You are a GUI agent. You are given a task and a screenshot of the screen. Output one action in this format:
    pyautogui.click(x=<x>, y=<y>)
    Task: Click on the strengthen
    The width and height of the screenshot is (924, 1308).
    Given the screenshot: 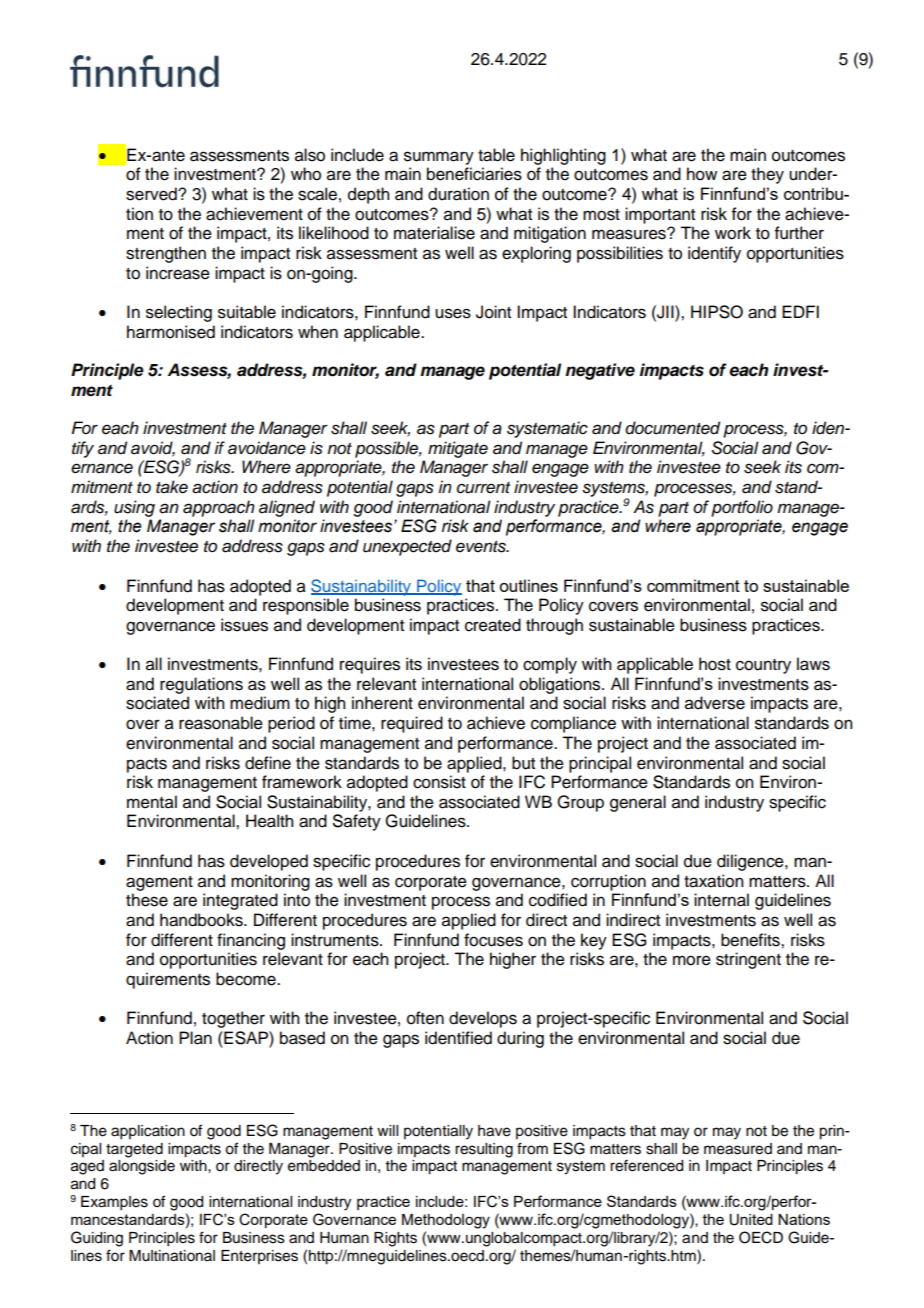 What is the action you would take?
    pyautogui.click(x=166, y=254)
